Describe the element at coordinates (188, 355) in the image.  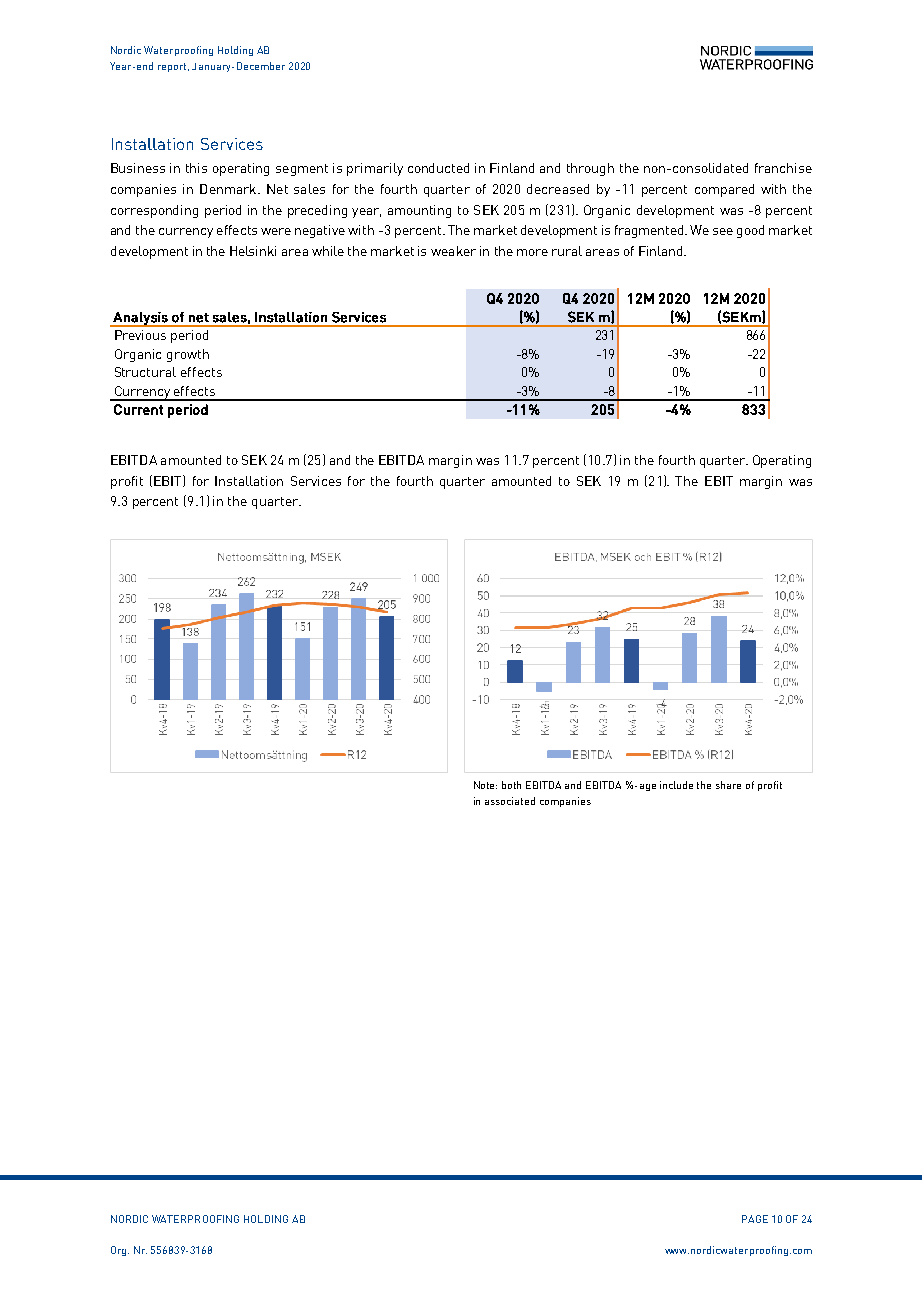
I see `growth` at that location.
